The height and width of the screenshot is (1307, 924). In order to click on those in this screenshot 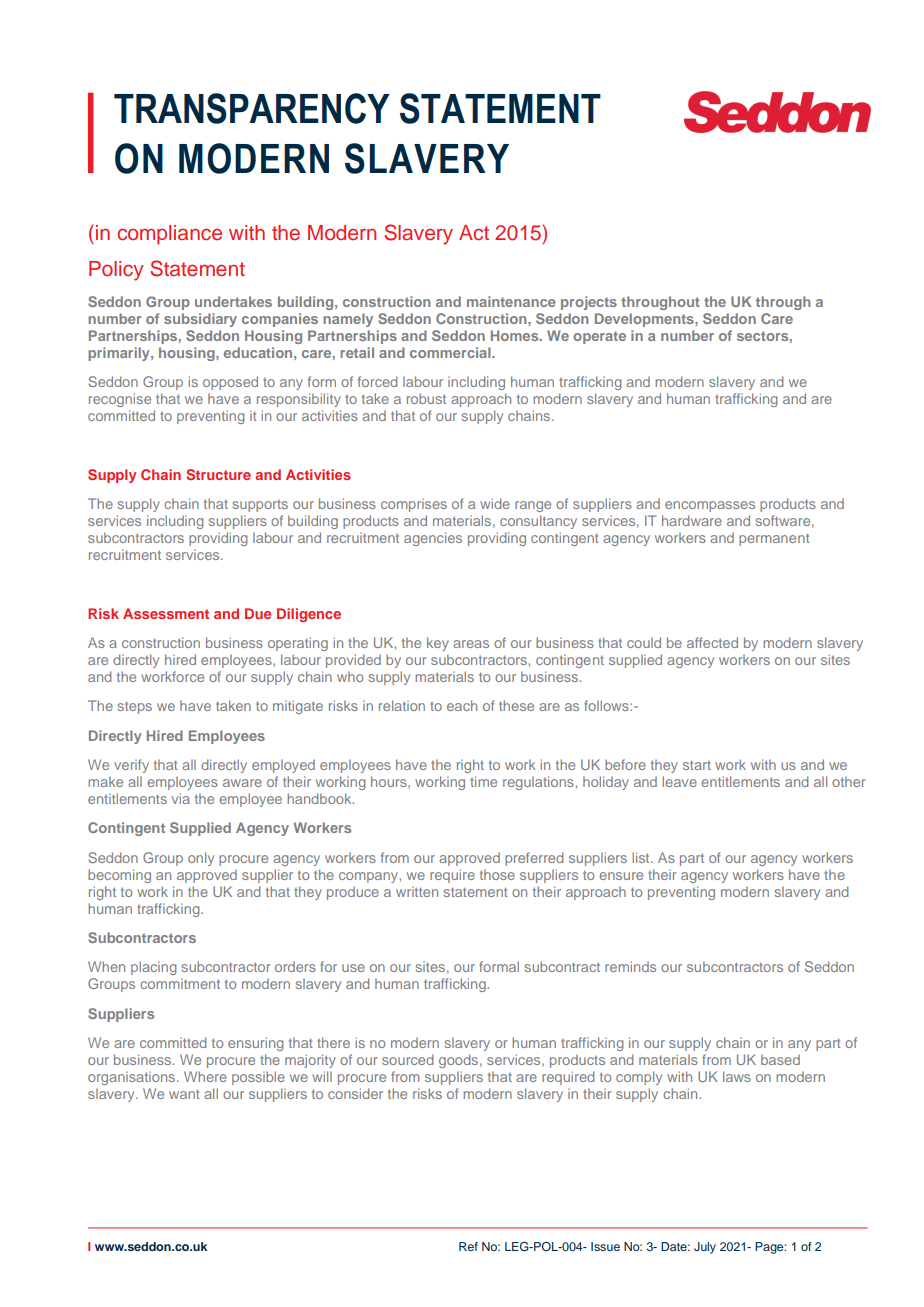, I will do `click(497, 874)`.
